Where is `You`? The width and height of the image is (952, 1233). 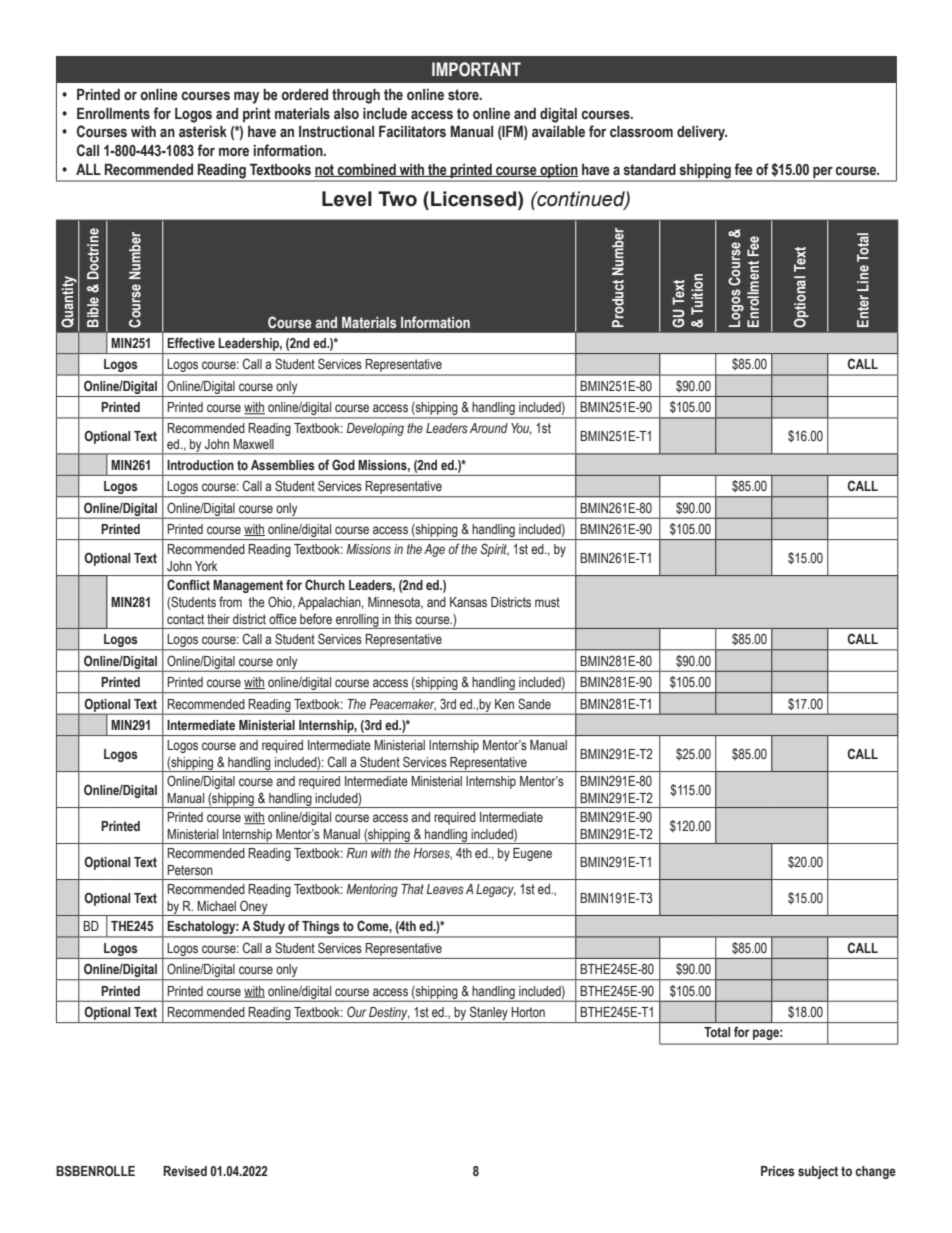
You is located at coordinates (521, 429).
